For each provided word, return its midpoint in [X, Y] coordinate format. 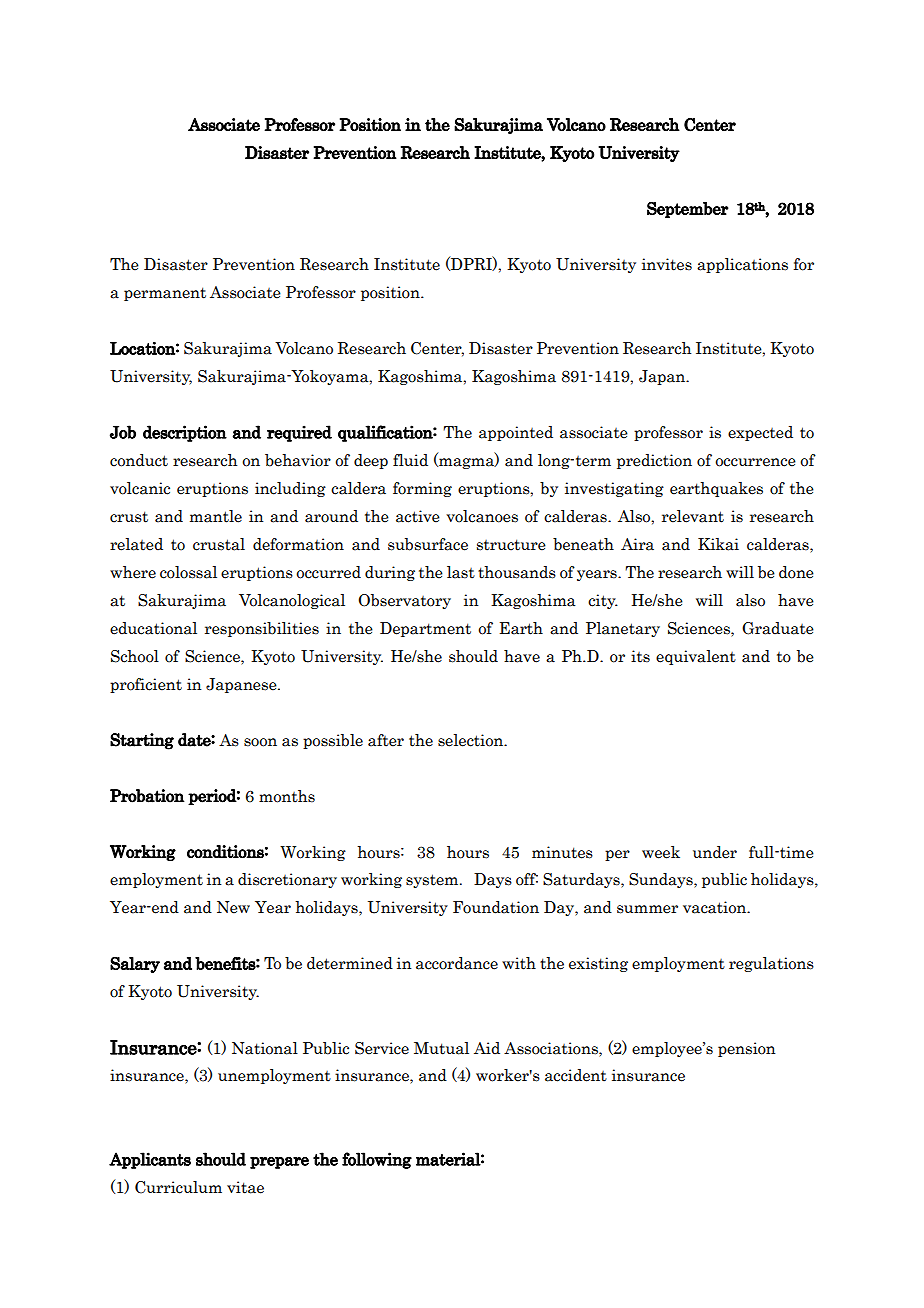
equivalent [696, 657]
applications [742, 265]
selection [472, 740]
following [377, 1160]
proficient [146, 685]
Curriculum [178, 1187]
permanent [165, 294]
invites [667, 264]
